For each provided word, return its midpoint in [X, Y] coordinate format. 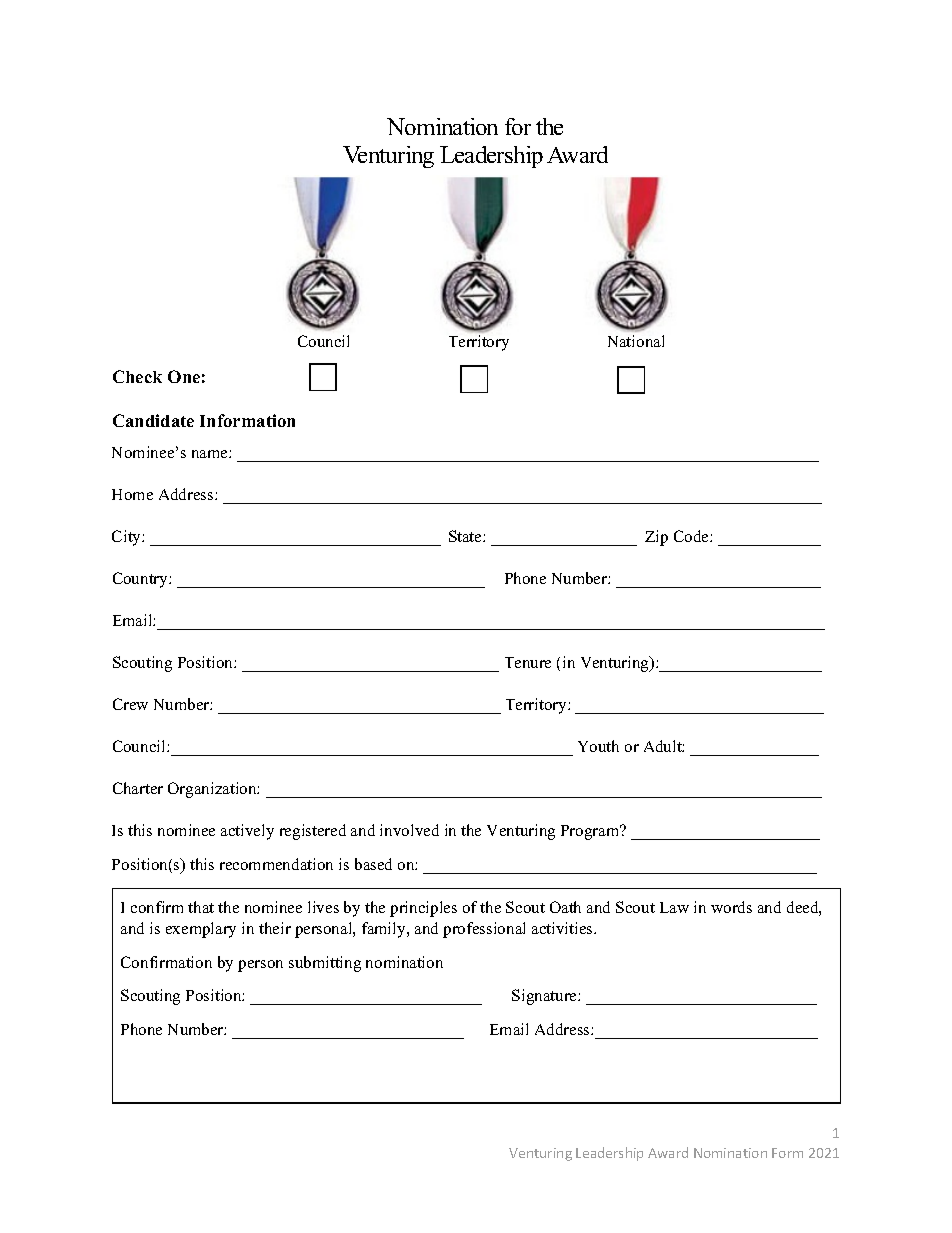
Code [692, 536]
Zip [656, 538]
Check [137, 376]
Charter [138, 788]
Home [132, 494]
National [636, 341]
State [466, 536]
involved [409, 830]
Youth [598, 746]
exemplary [201, 930]
